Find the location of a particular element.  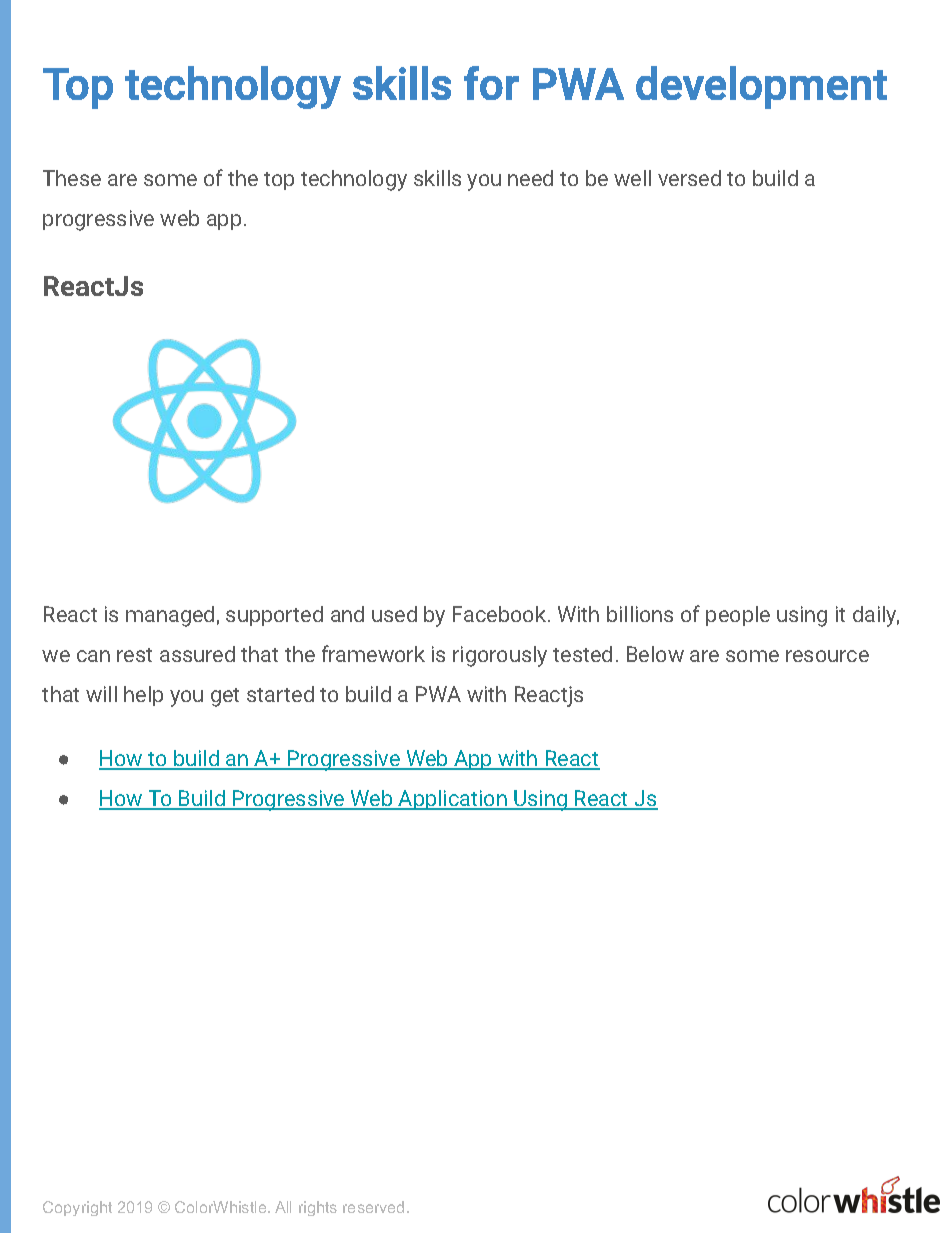

people is located at coordinates (738, 616).
